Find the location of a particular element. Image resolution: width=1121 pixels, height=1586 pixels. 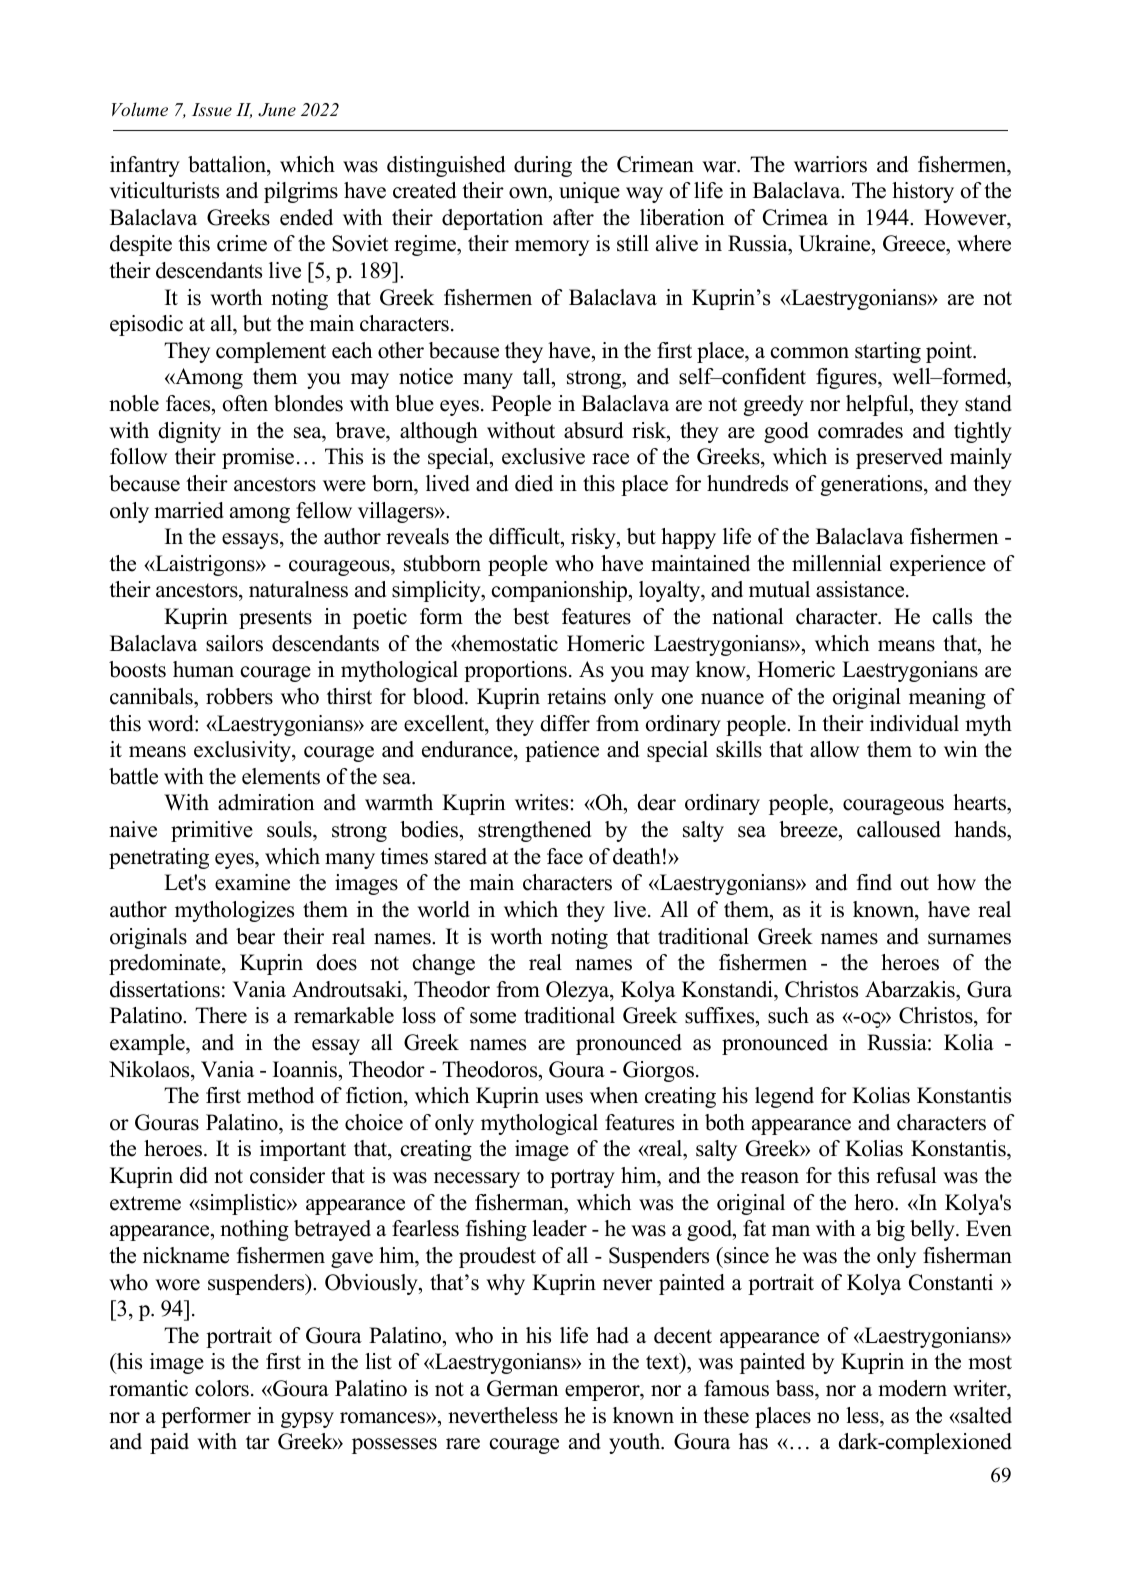

absurd is located at coordinates (593, 430).
